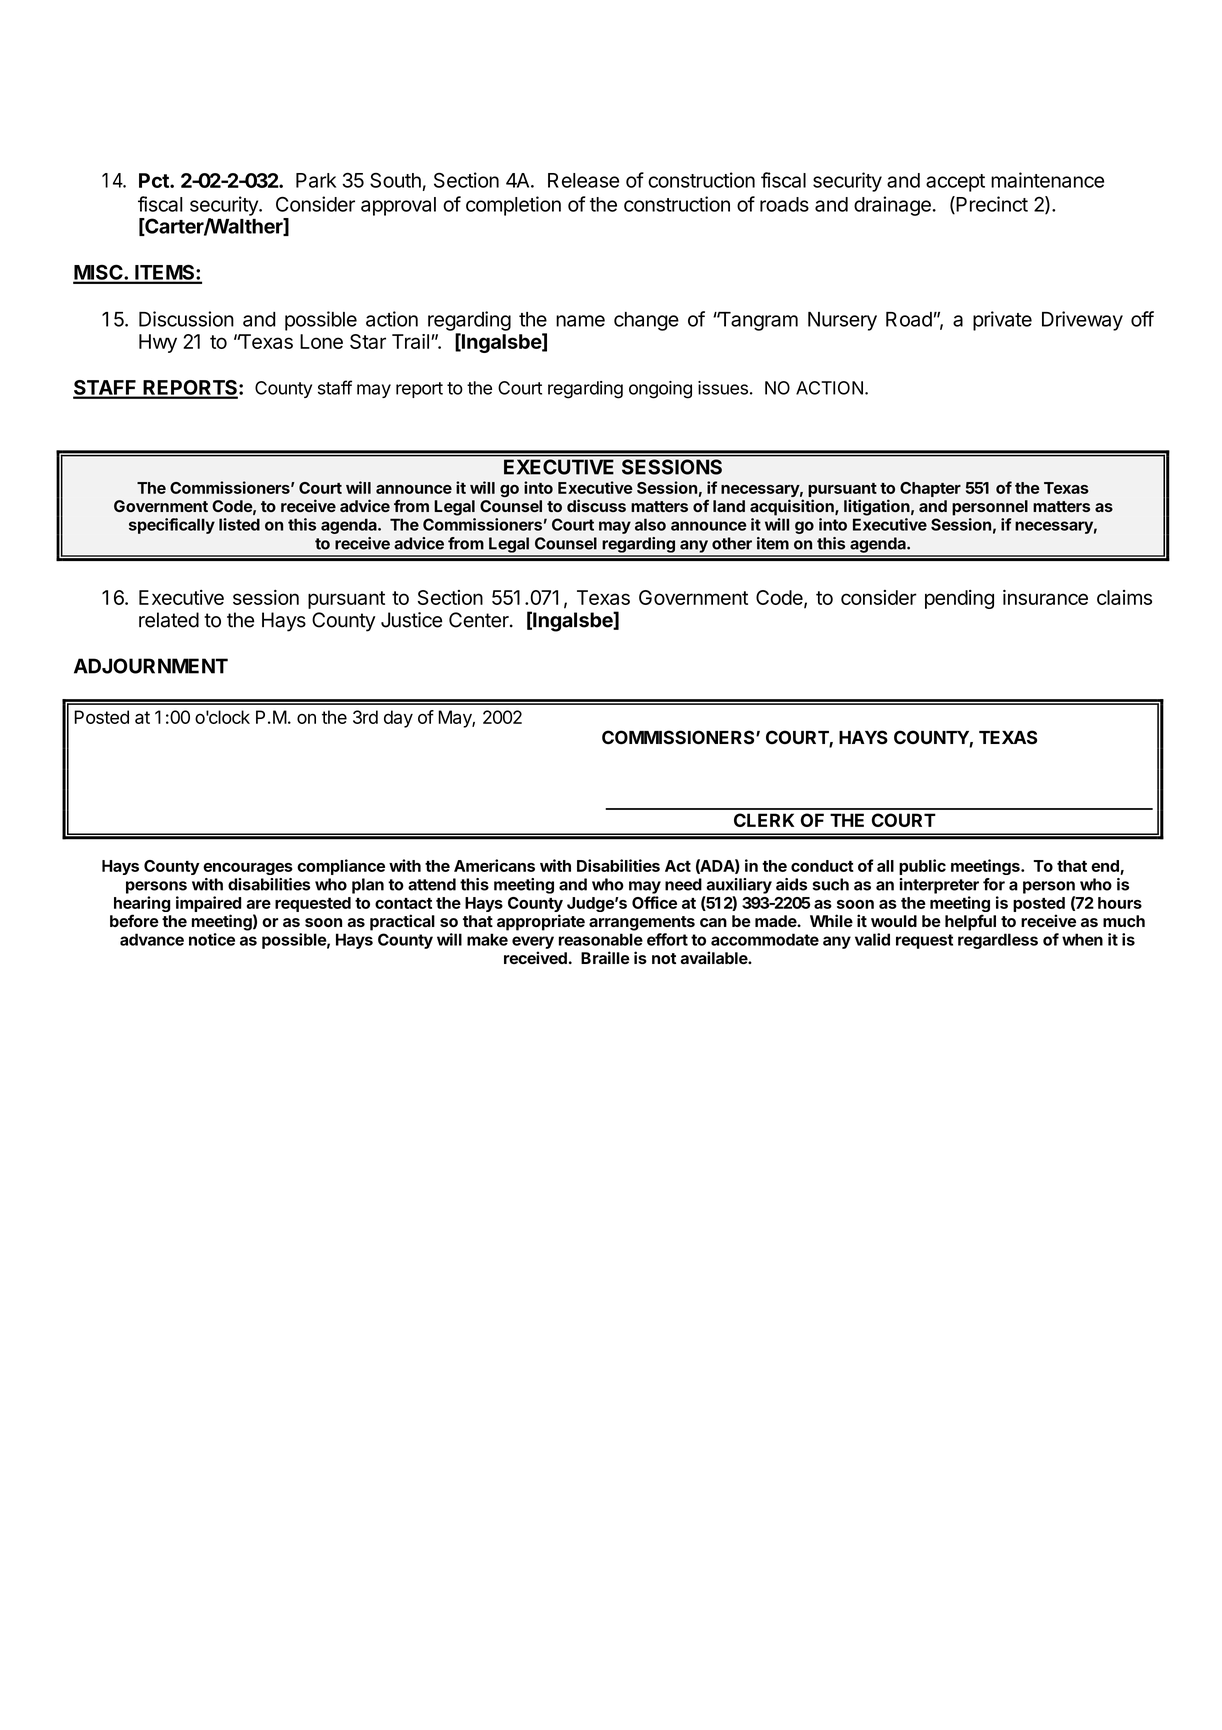  I want to click on insurance, so click(1045, 597).
